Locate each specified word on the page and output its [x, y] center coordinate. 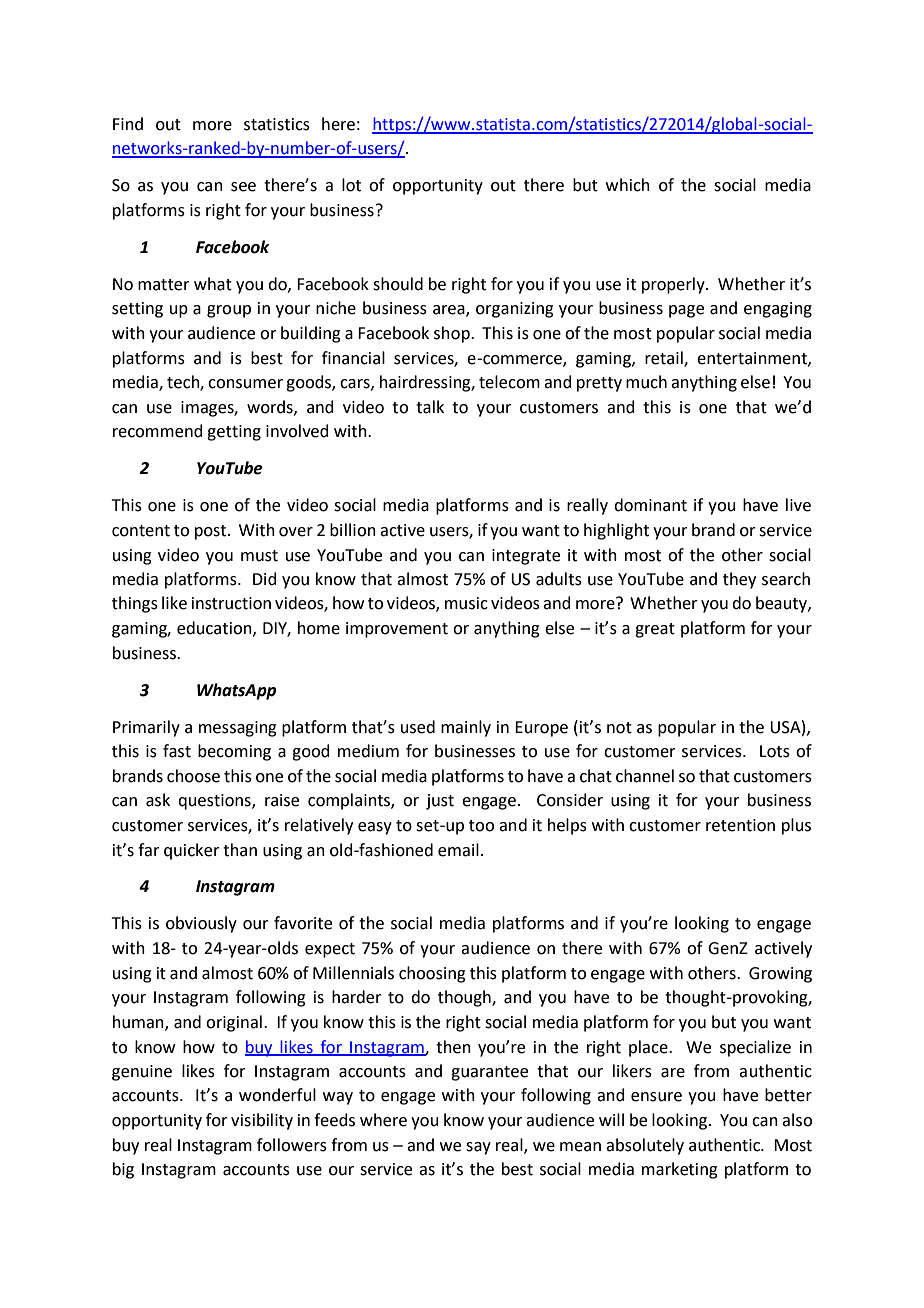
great [655, 630]
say [478, 1148]
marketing [680, 1170]
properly [674, 285]
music [466, 603]
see [243, 187]
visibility [262, 1121]
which [628, 185]
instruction [231, 603]
